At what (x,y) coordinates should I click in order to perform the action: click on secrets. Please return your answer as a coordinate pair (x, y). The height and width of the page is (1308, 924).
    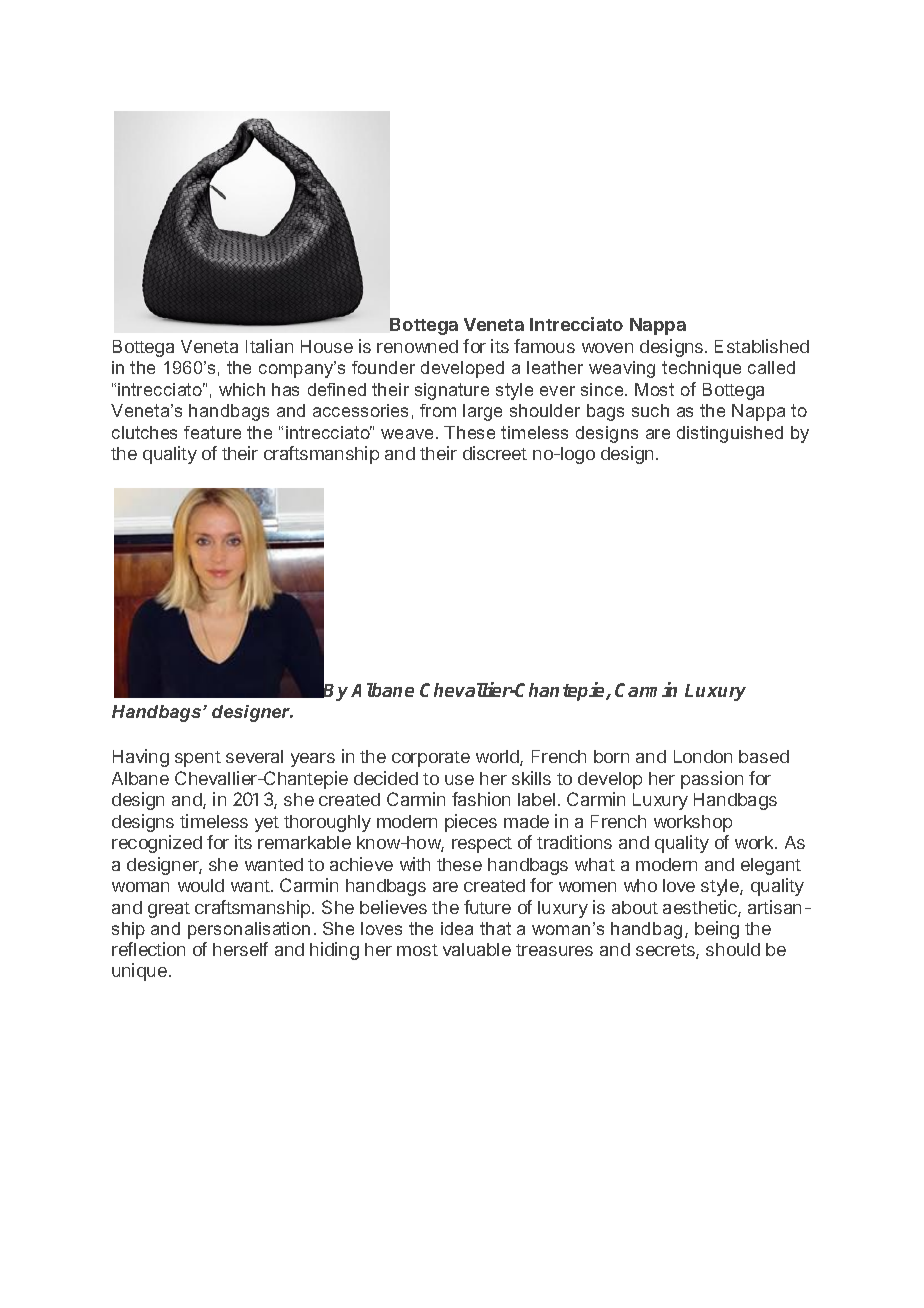
    Looking at the image, I should click on (666, 951).
